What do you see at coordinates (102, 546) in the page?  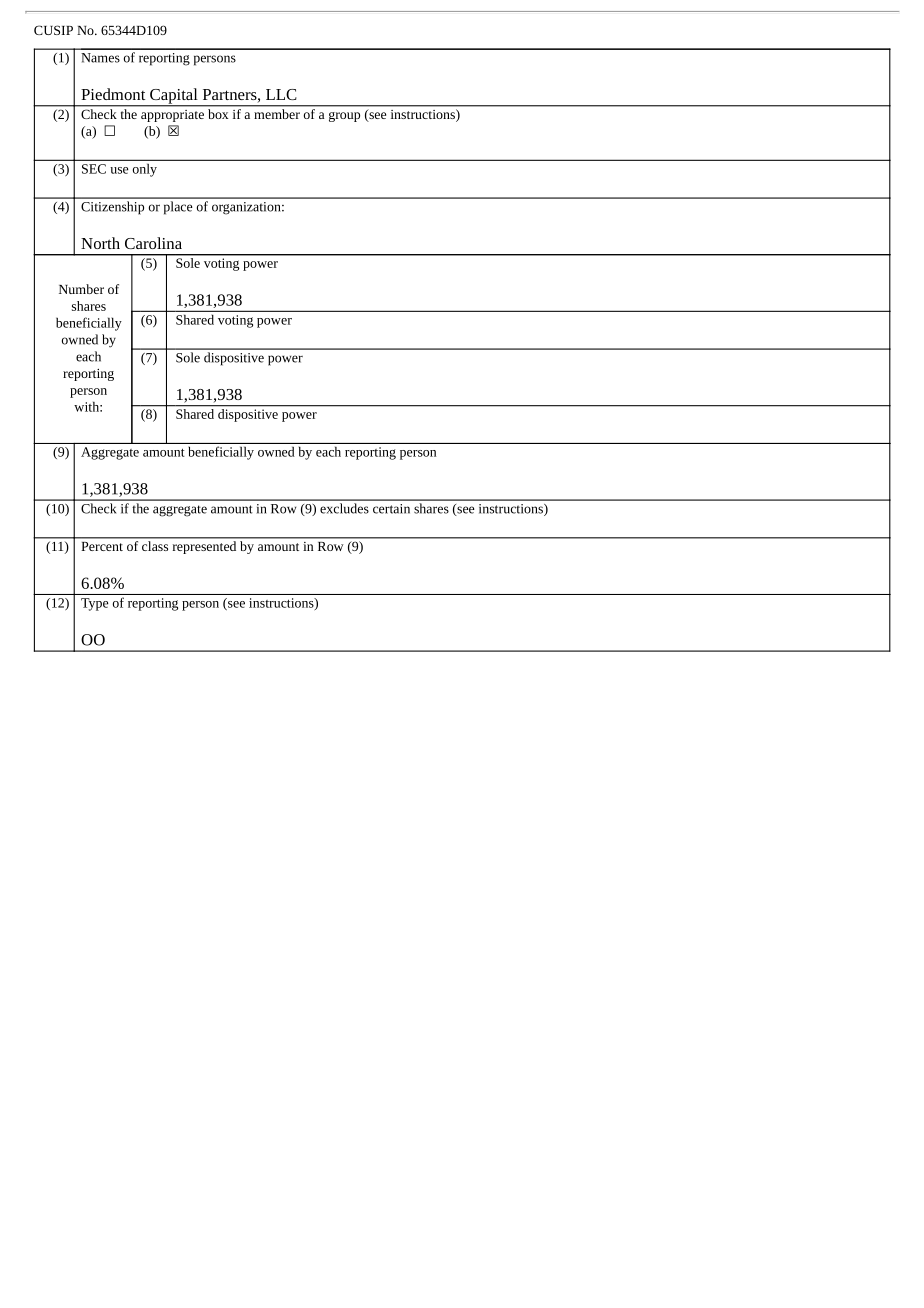 I see `Percent` at bounding box center [102, 546].
